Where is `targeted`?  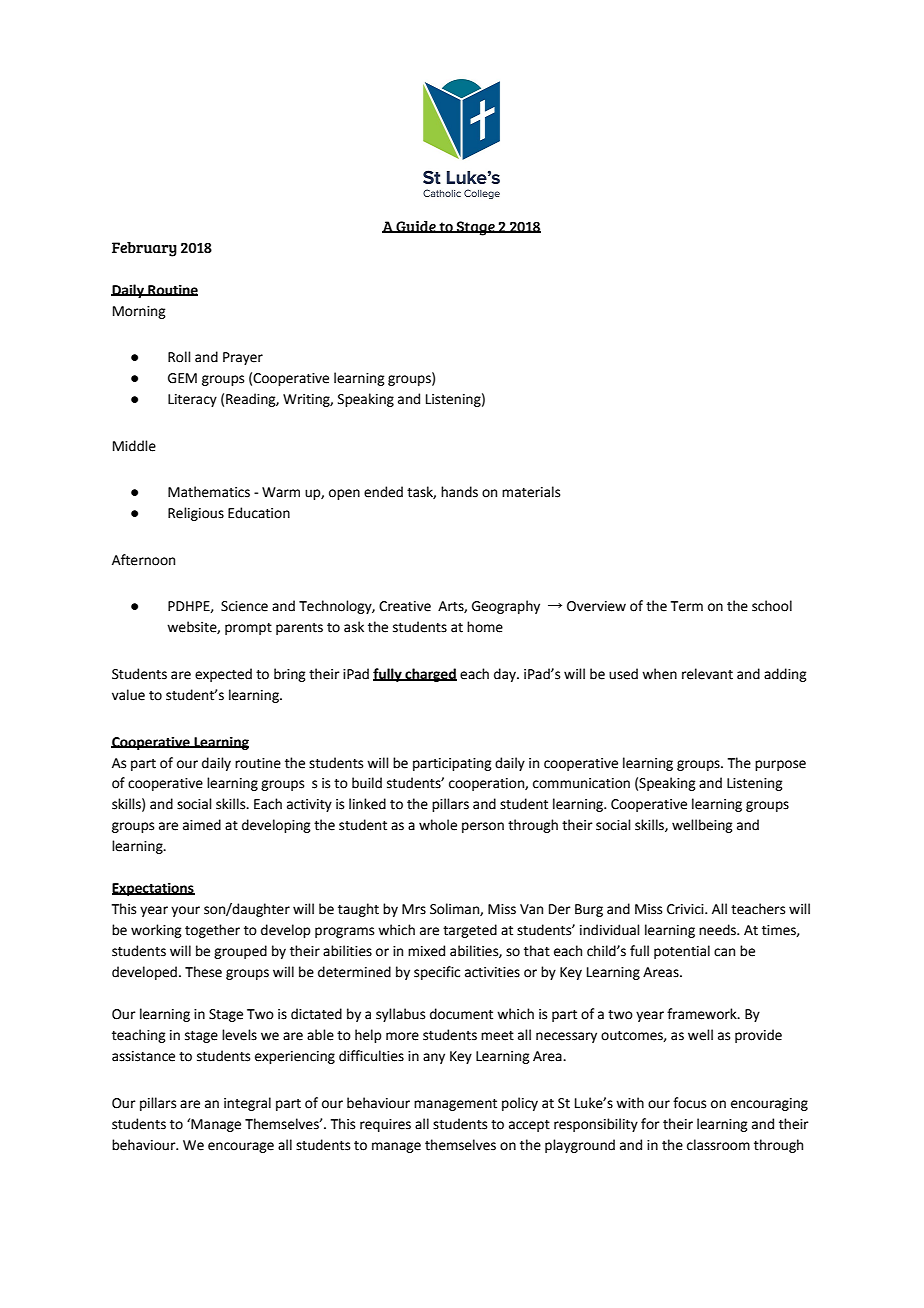
targeted is located at coordinates (470, 931).
